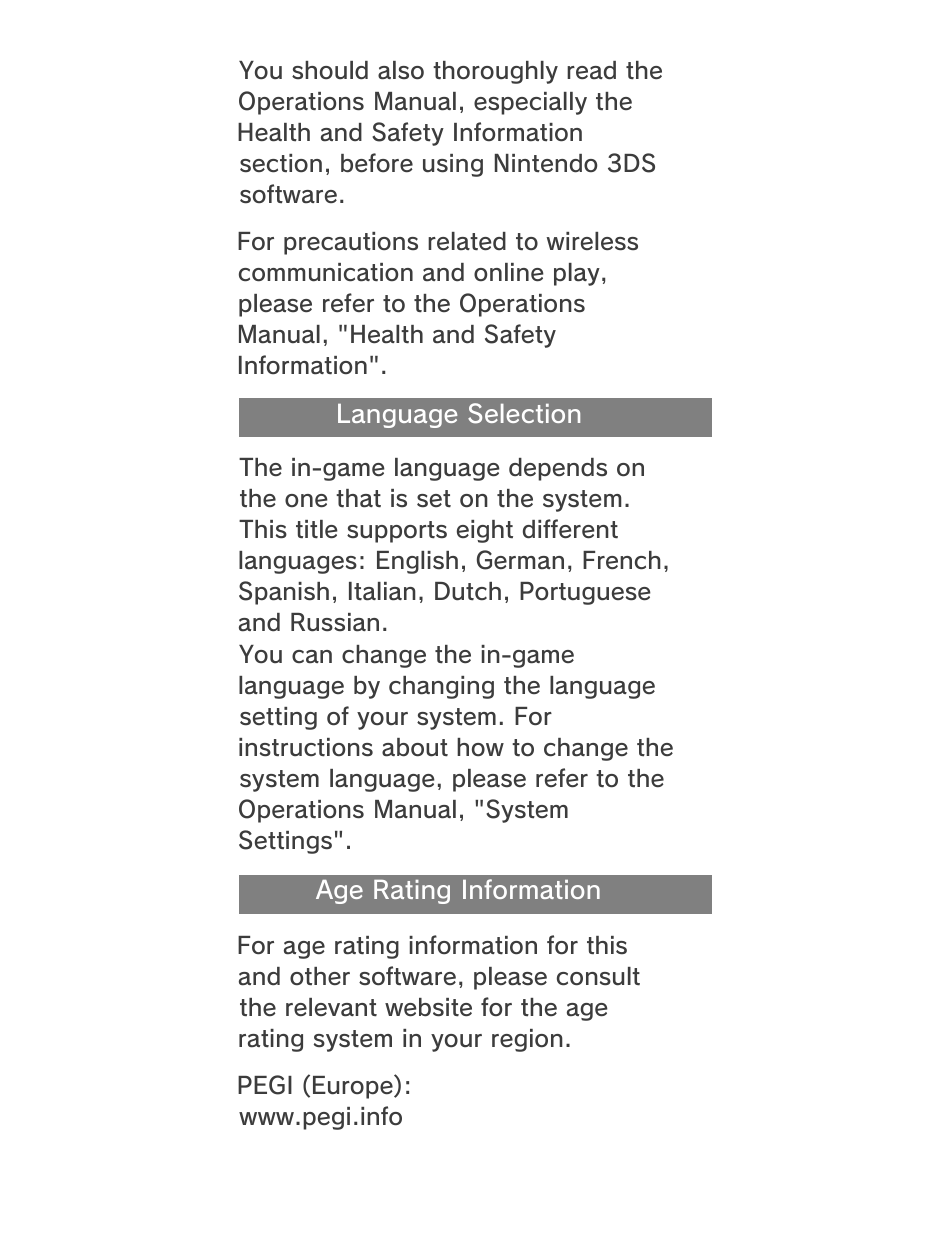  What do you see at coordinates (591, 70) in the screenshot?
I see `read` at bounding box center [591, 70].
